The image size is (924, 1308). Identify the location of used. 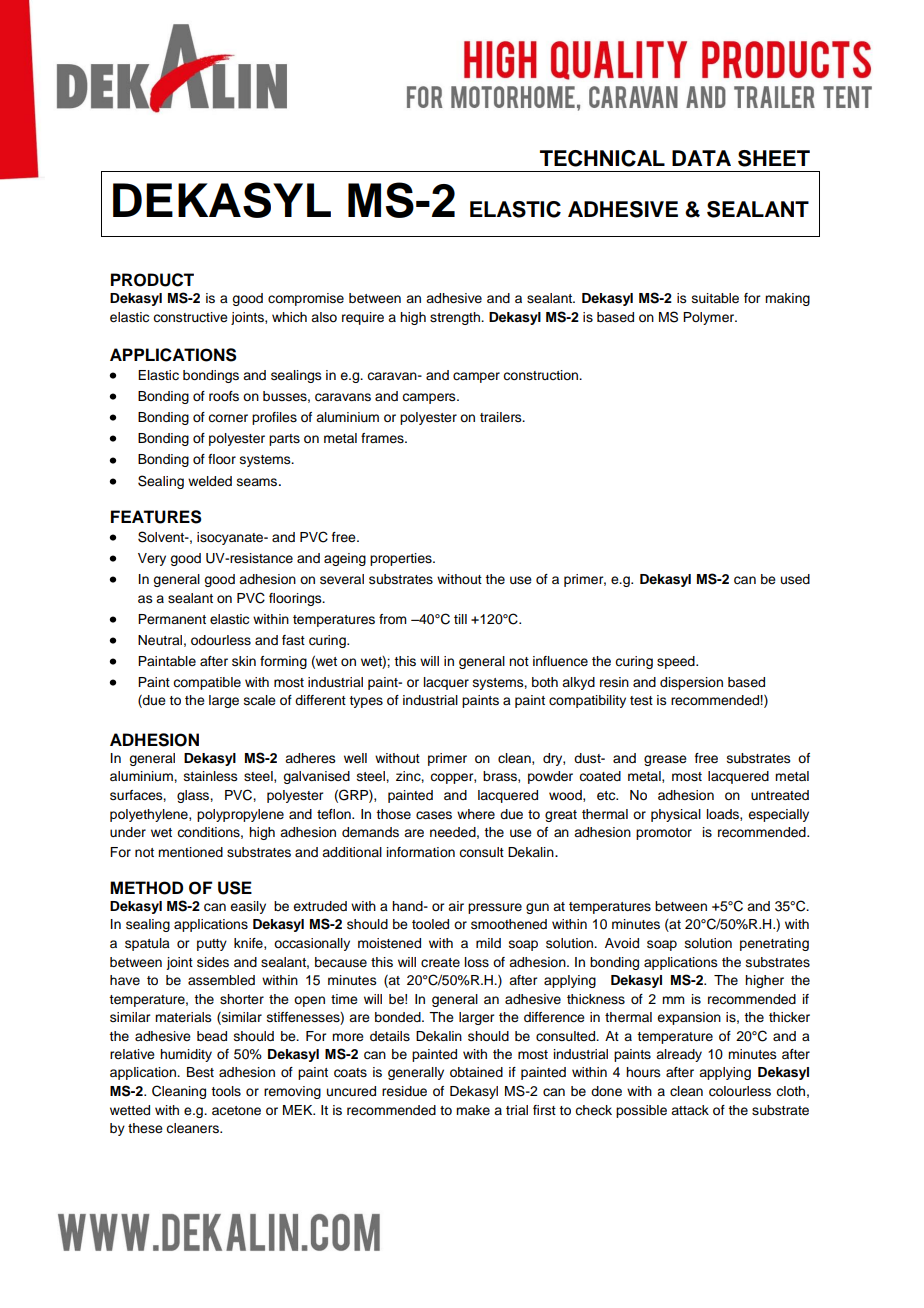
(795, 579).
